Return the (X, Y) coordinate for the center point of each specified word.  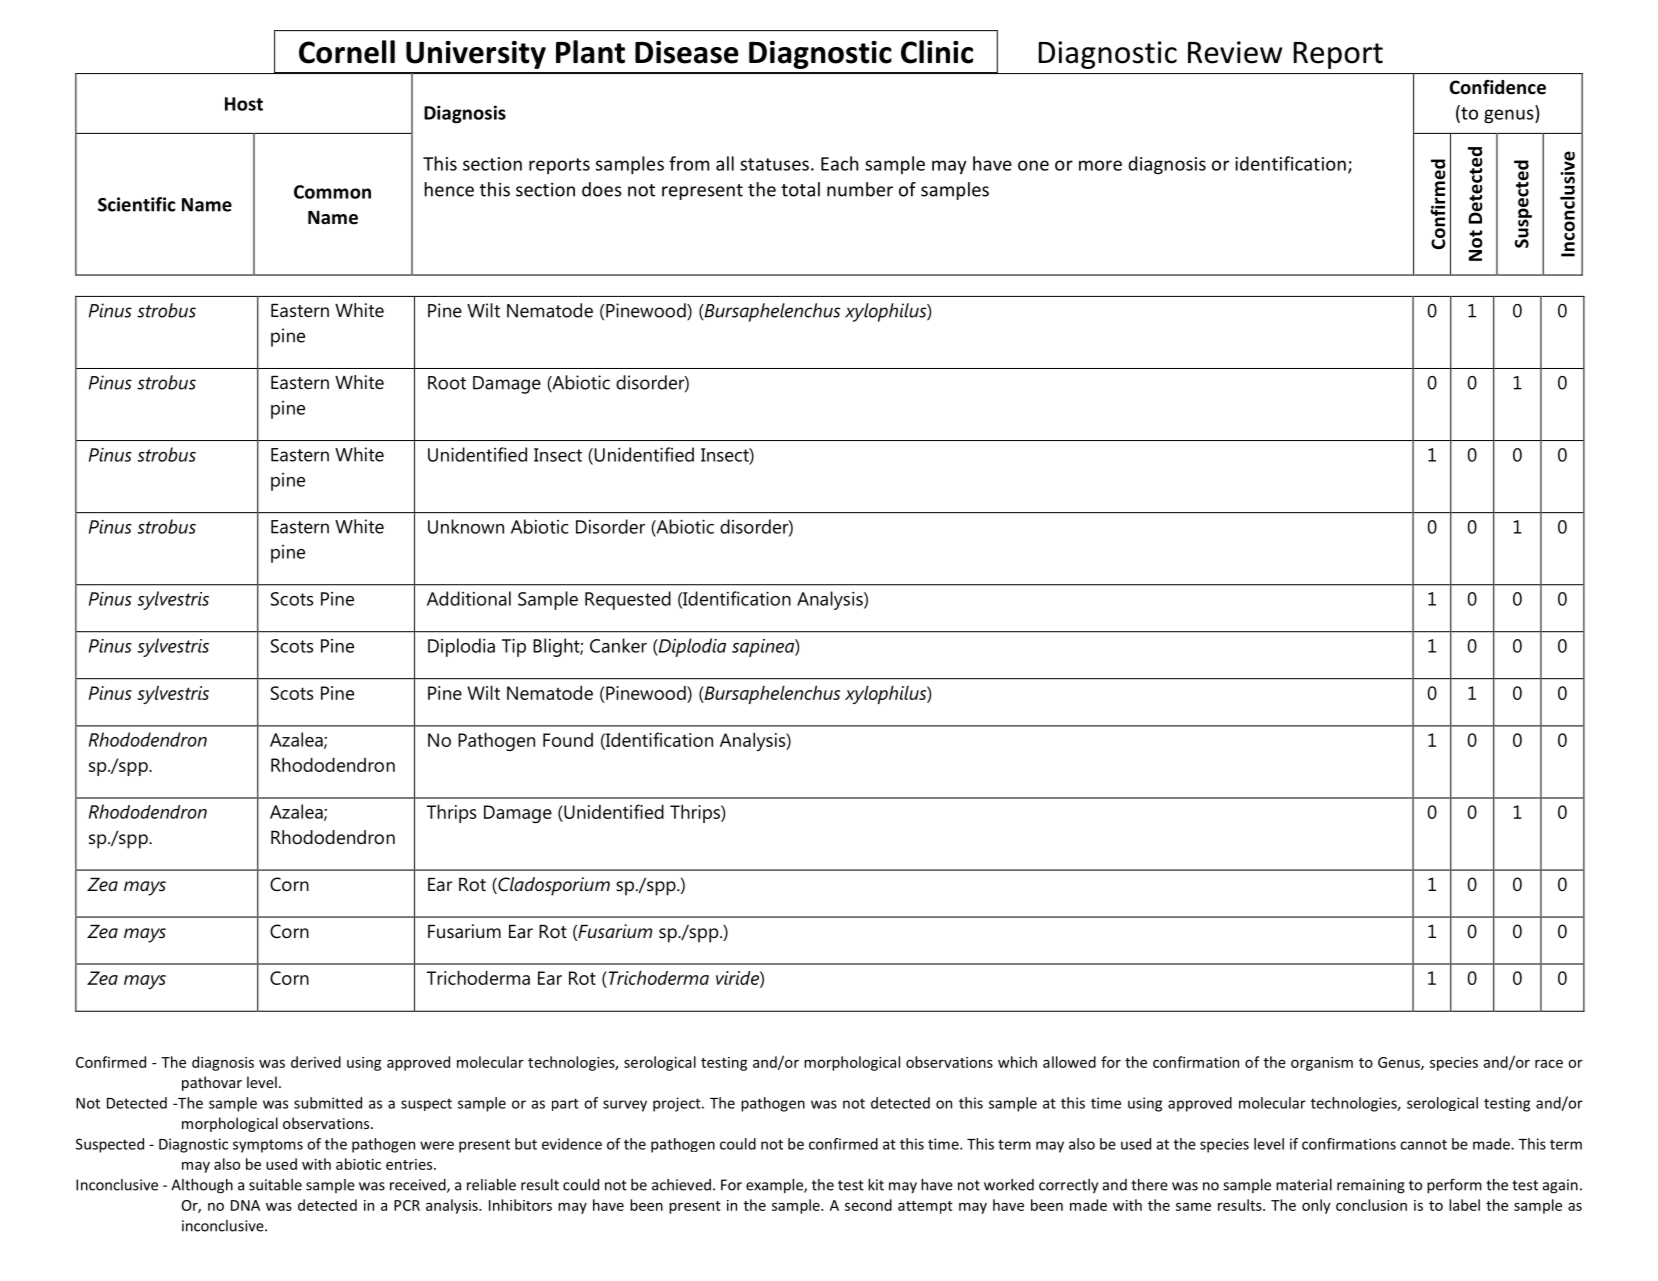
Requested (628, 600)
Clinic (937, 52)
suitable (275, 1185)
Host (244, 104)
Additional (469, 598)
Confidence (1498, 87)
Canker (618, 645)
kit (876, 1185)
